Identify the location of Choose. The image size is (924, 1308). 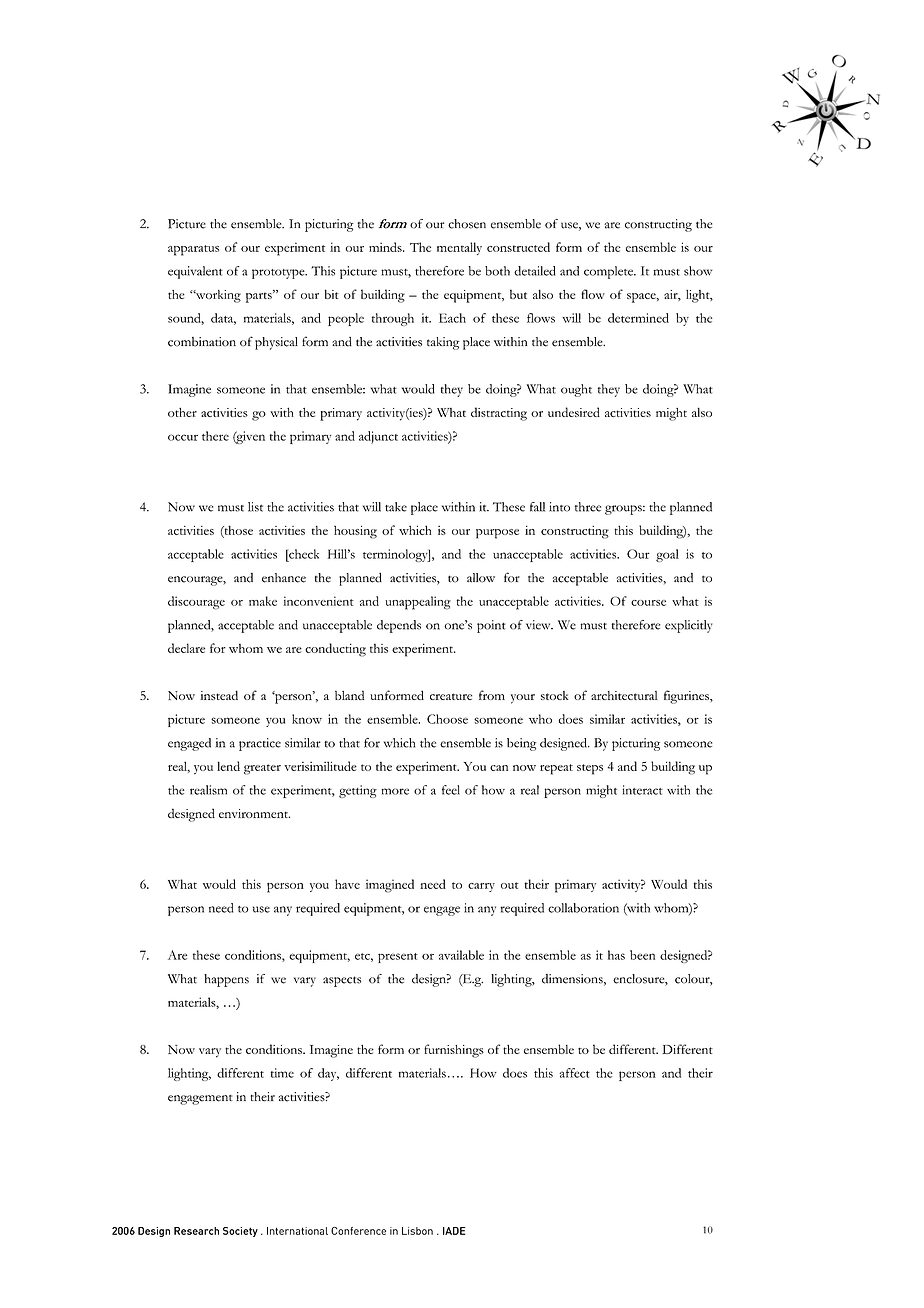
(447, 719).
